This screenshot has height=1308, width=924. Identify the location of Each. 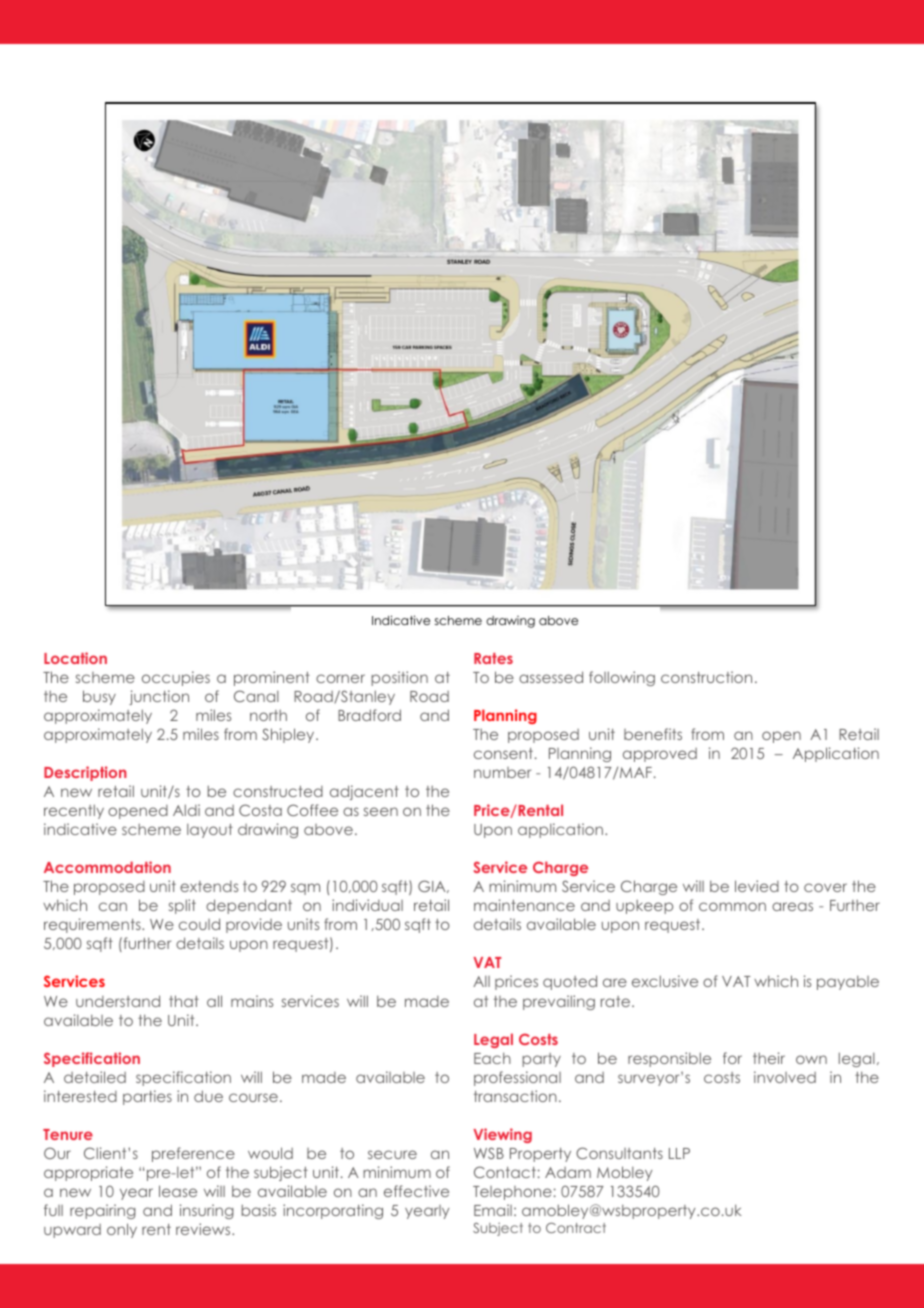
(492, 1058).
